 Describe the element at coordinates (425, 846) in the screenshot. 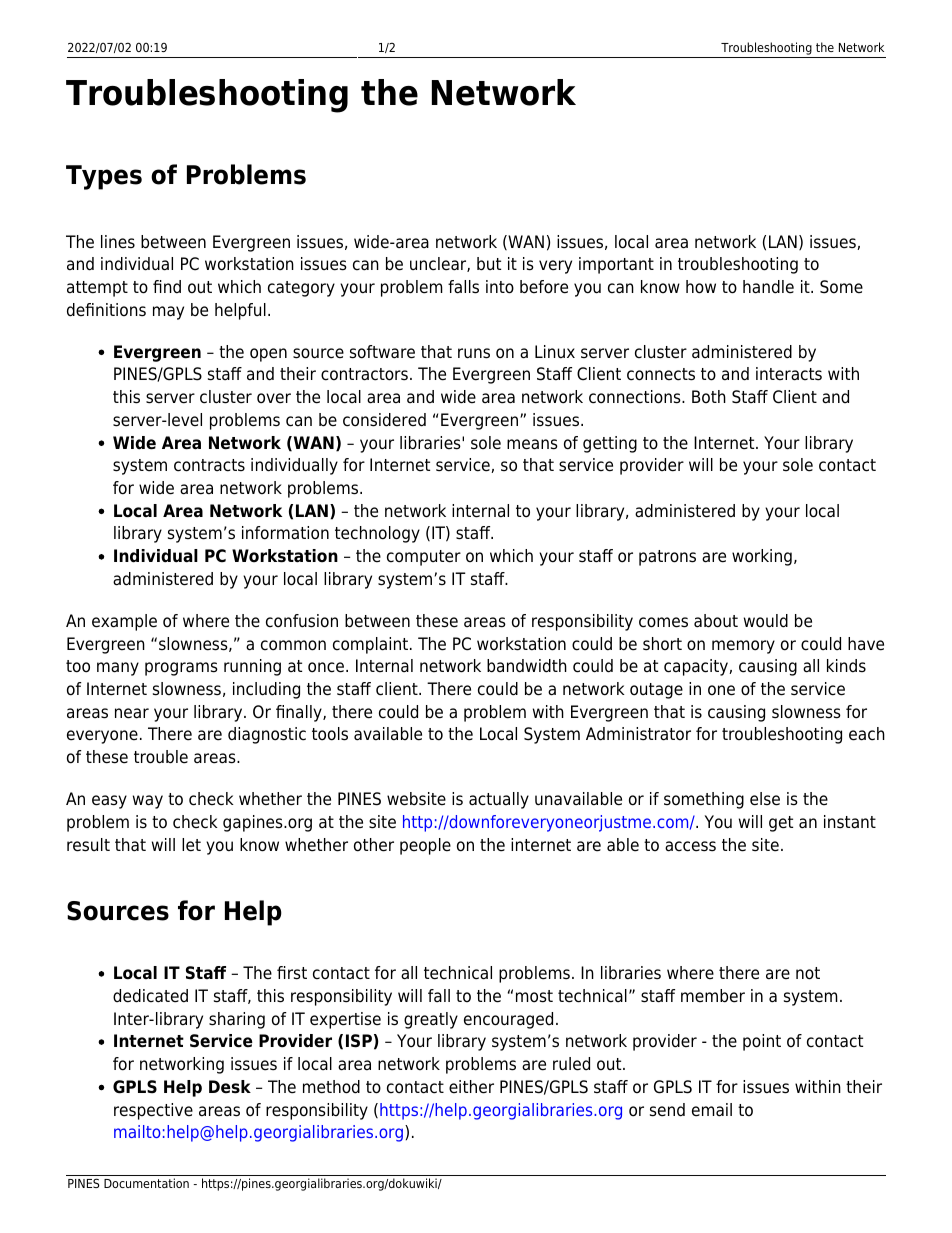

I see `people` at that location.
